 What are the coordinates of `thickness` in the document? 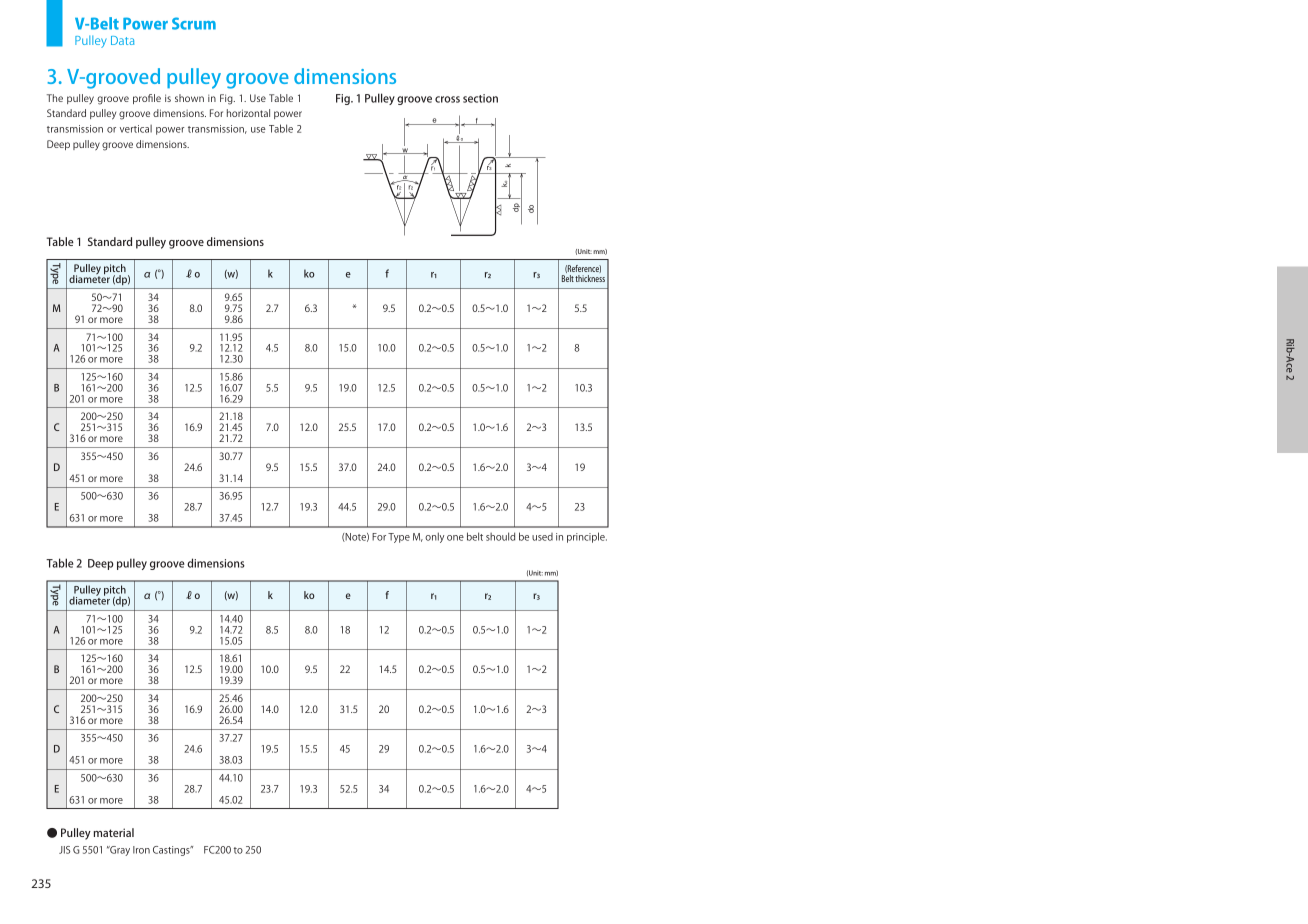 It's located at (590, 278).
